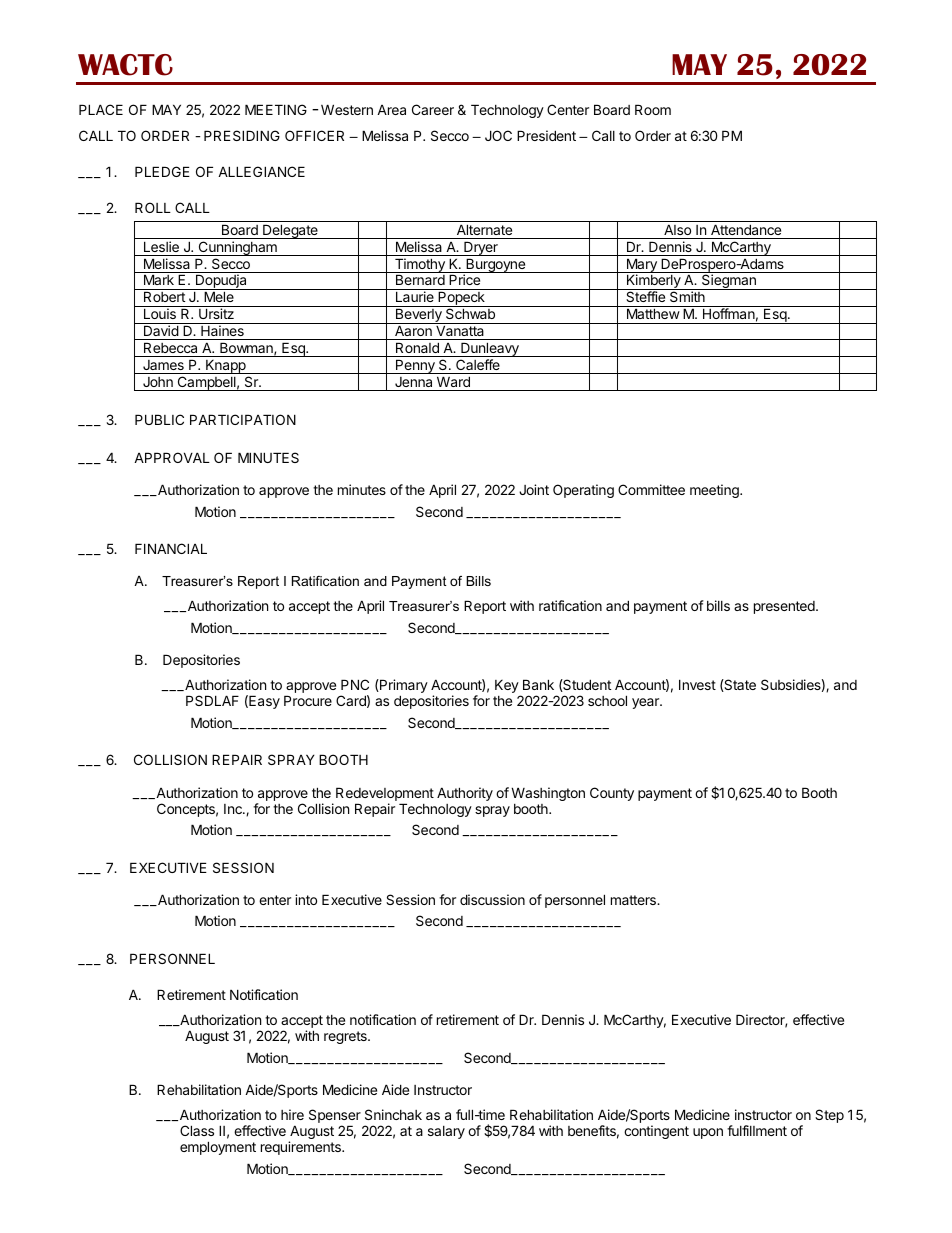  Describe the element at coordinates (507, 686) in the screenshot. I see `Key` at that location.
